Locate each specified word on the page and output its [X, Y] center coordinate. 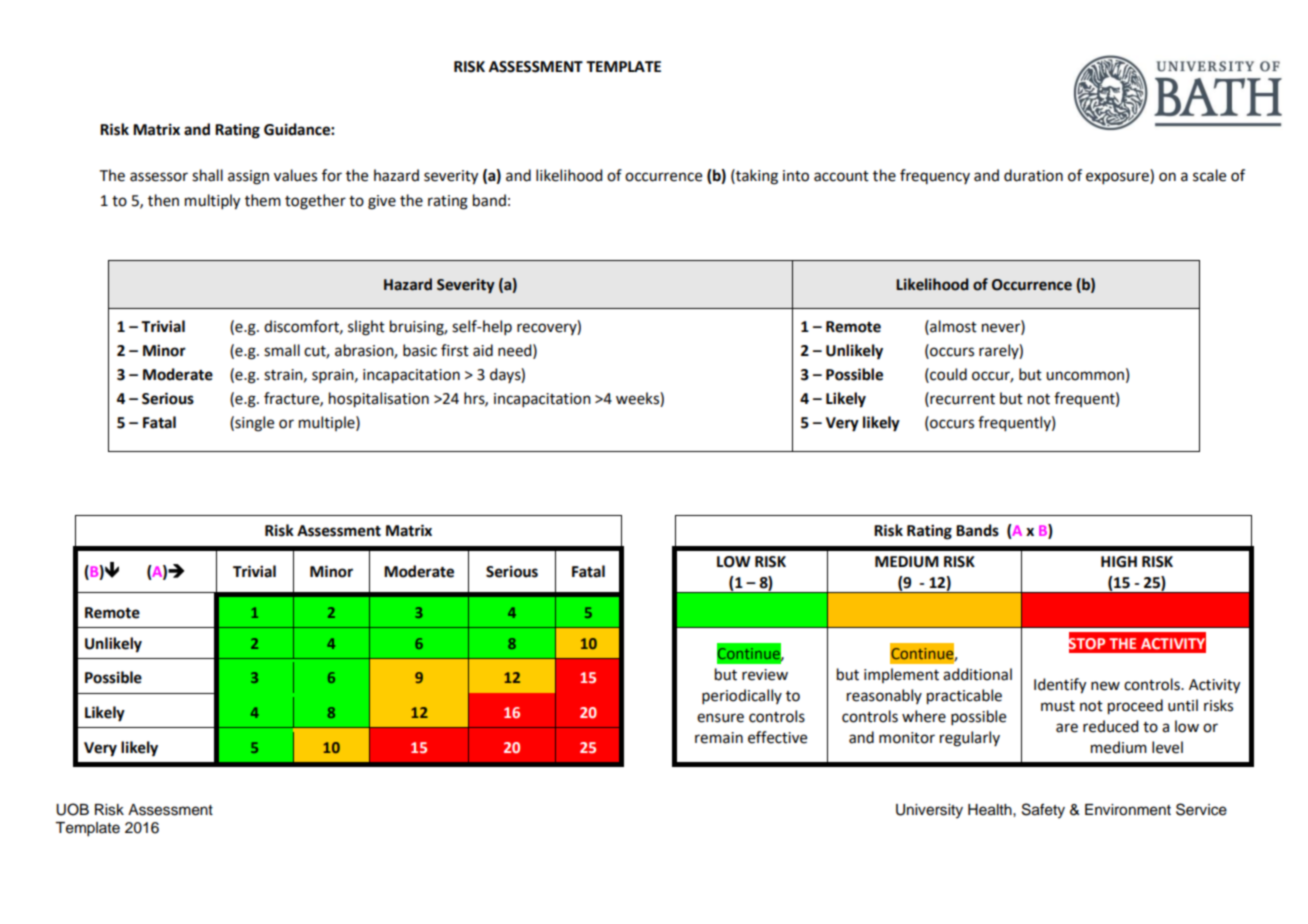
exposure [1118, 178]
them [263, 200]
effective [777, 737]
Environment [1128, 810]
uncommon [1085, 376]
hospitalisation [379, 400]
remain [719, 738]
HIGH [1119, 562]
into [796, 176]
